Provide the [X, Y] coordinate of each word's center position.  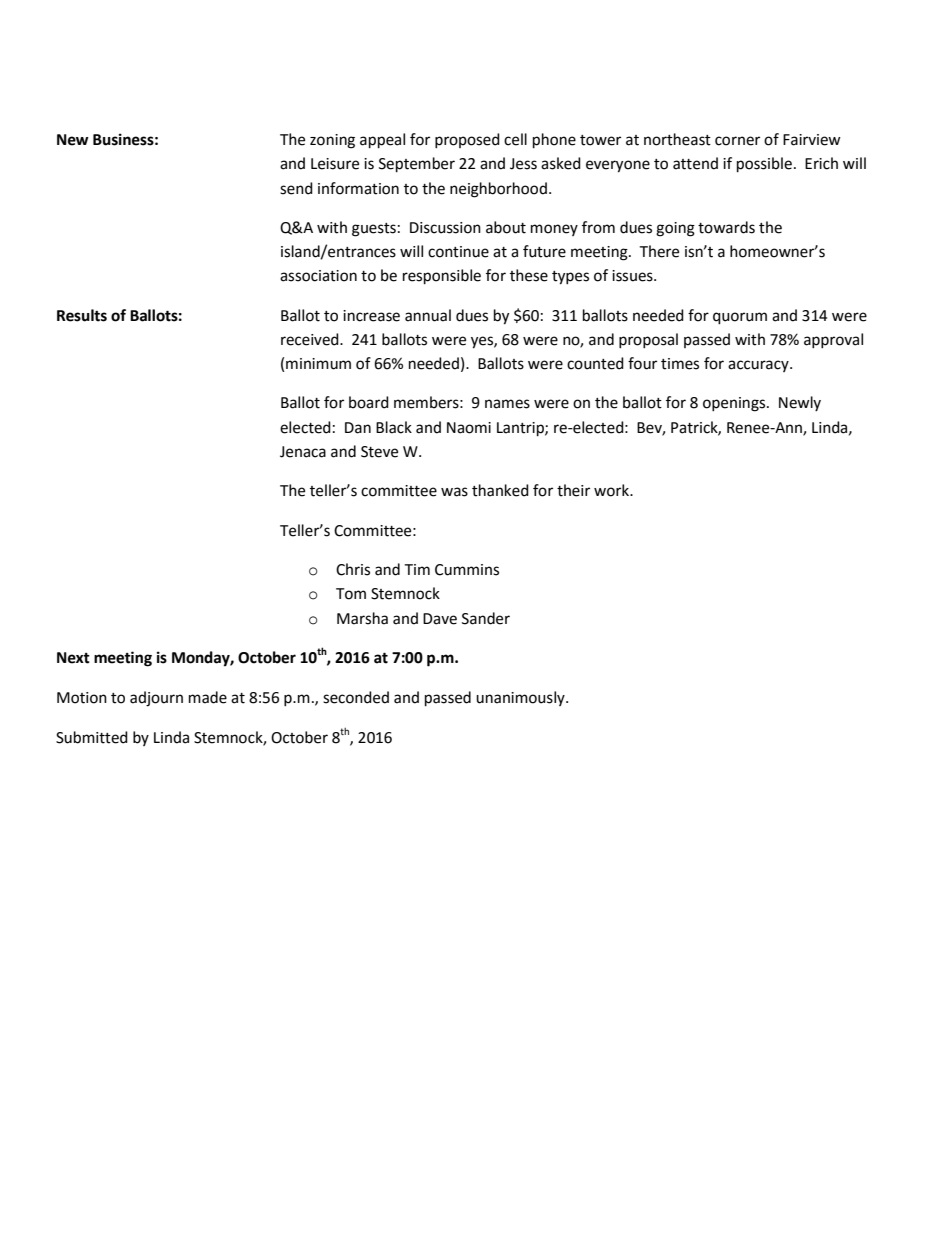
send [296, 188]
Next [73, 658]
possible [764, 165]
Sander [486, 618]
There [659, 251]
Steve [379, 452]
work [613, 490]
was [454, 492]
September [417, 165]
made [208, 697]
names [507, 404]
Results [82, 315]
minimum [318, 364]
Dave [440, 619]
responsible [442, 277]
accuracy [759, 366]
